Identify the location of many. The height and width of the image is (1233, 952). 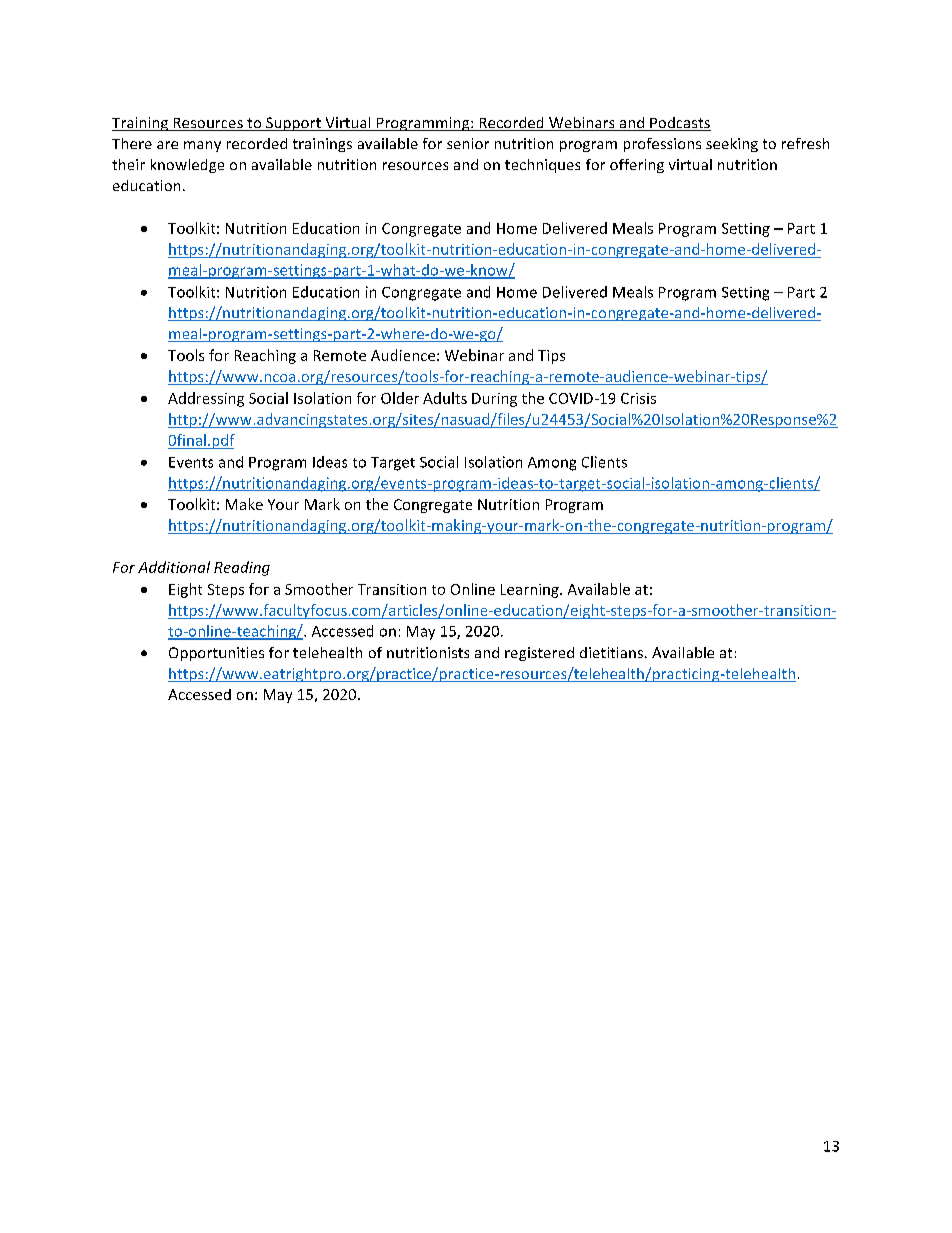
(202, 146).
